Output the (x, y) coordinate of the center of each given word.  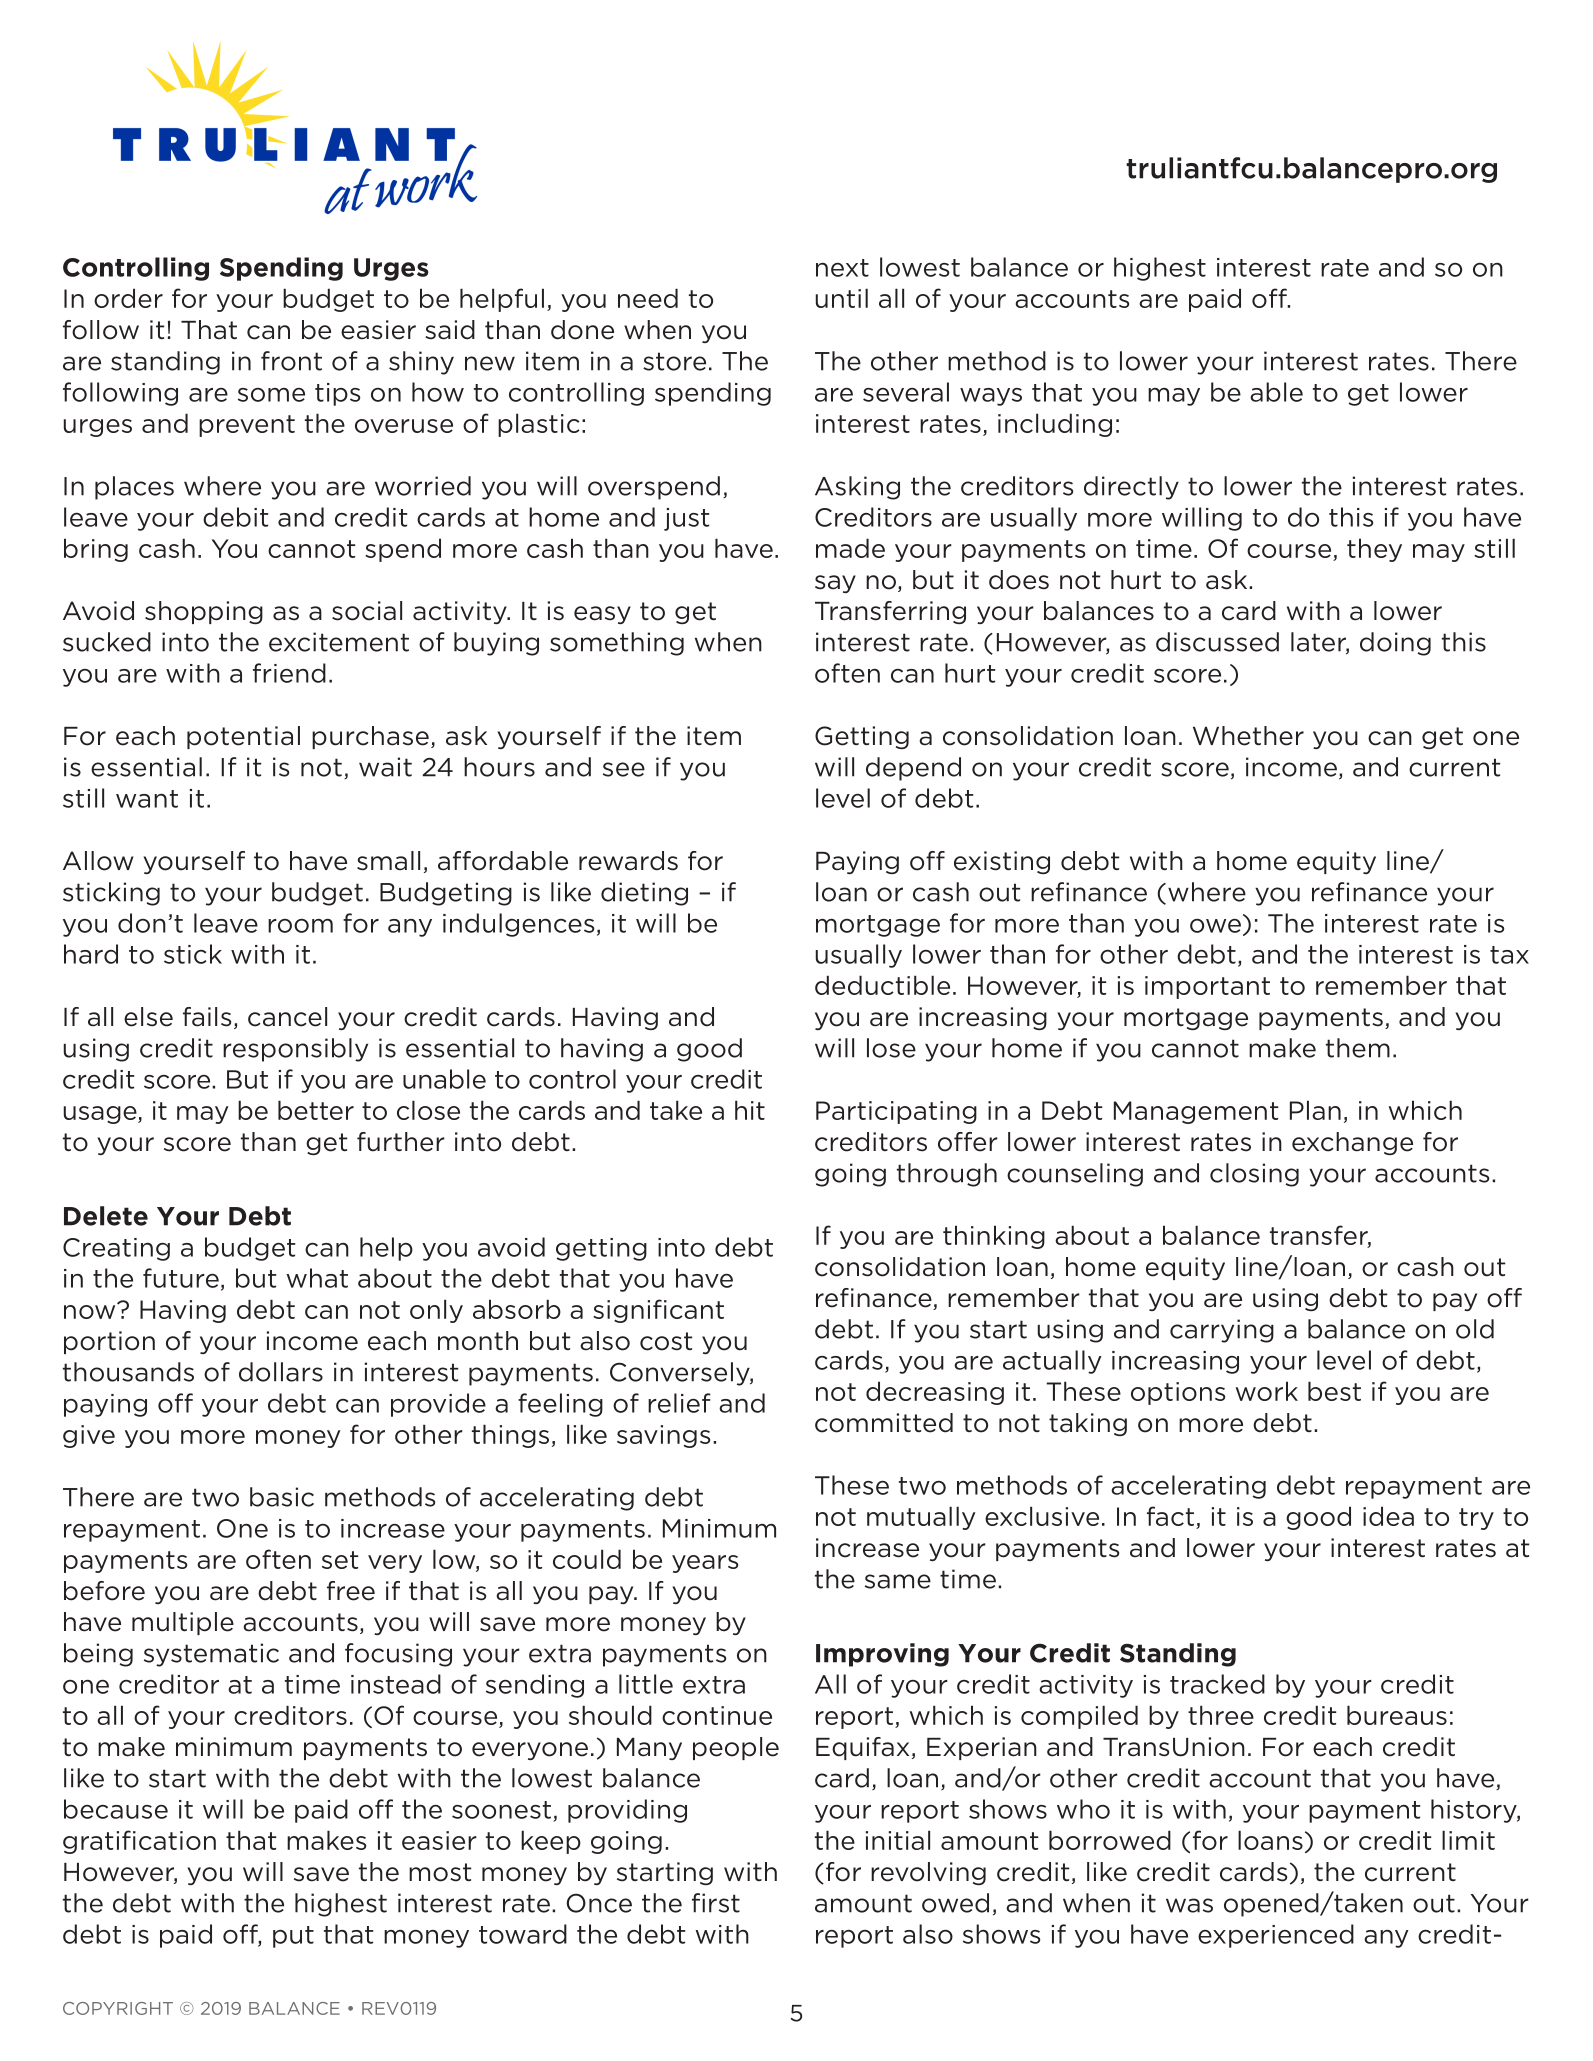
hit (750, 1110)
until (842, 298)
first (716, 1903)
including (1055, 425)
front (291, 361)
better (316, 1110)
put (293, 1937)
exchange (1352, 1143)
